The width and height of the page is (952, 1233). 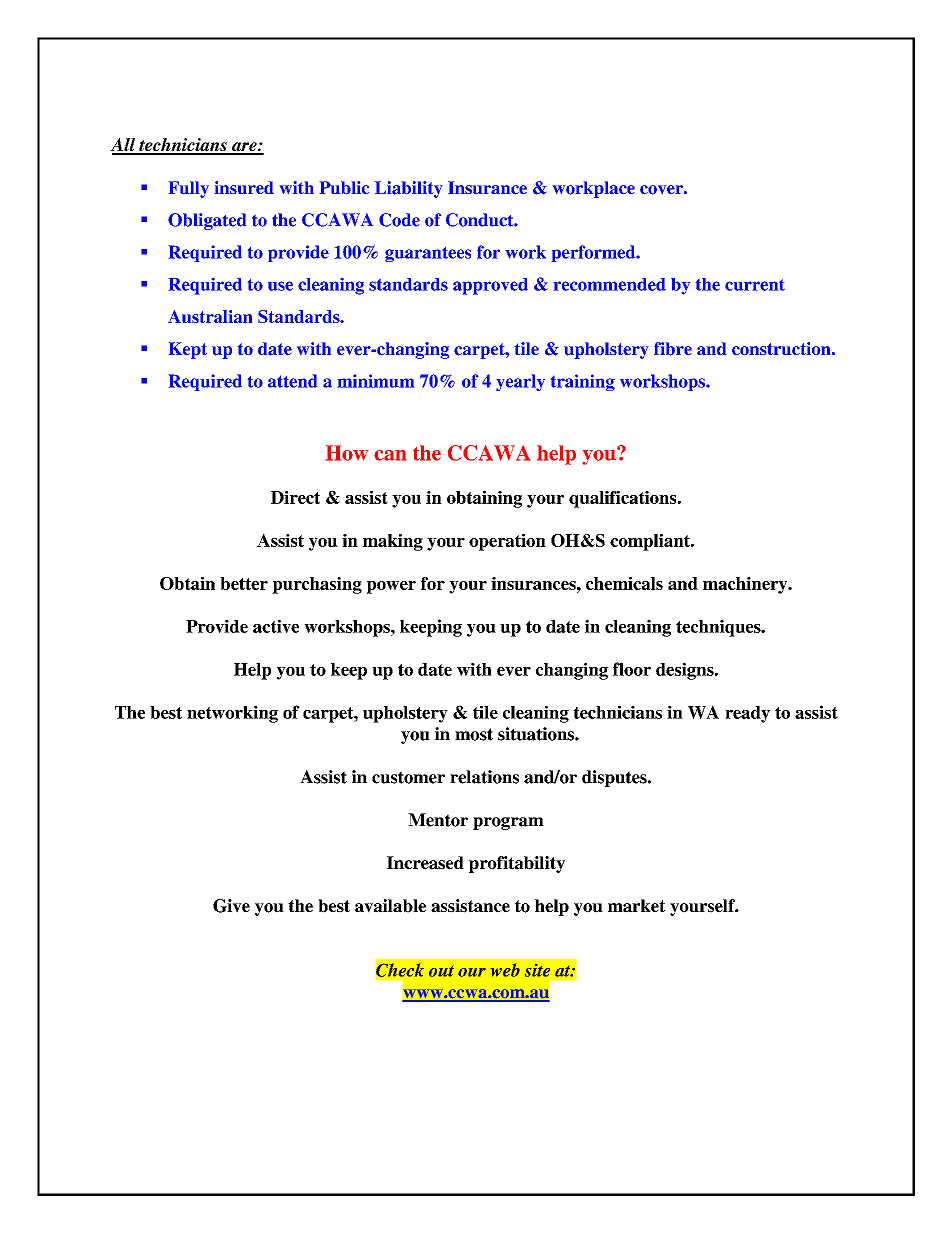 What do you see at coordinates (610, 284) in the page?
I see `recommended` at bounding box center [610, 284].
